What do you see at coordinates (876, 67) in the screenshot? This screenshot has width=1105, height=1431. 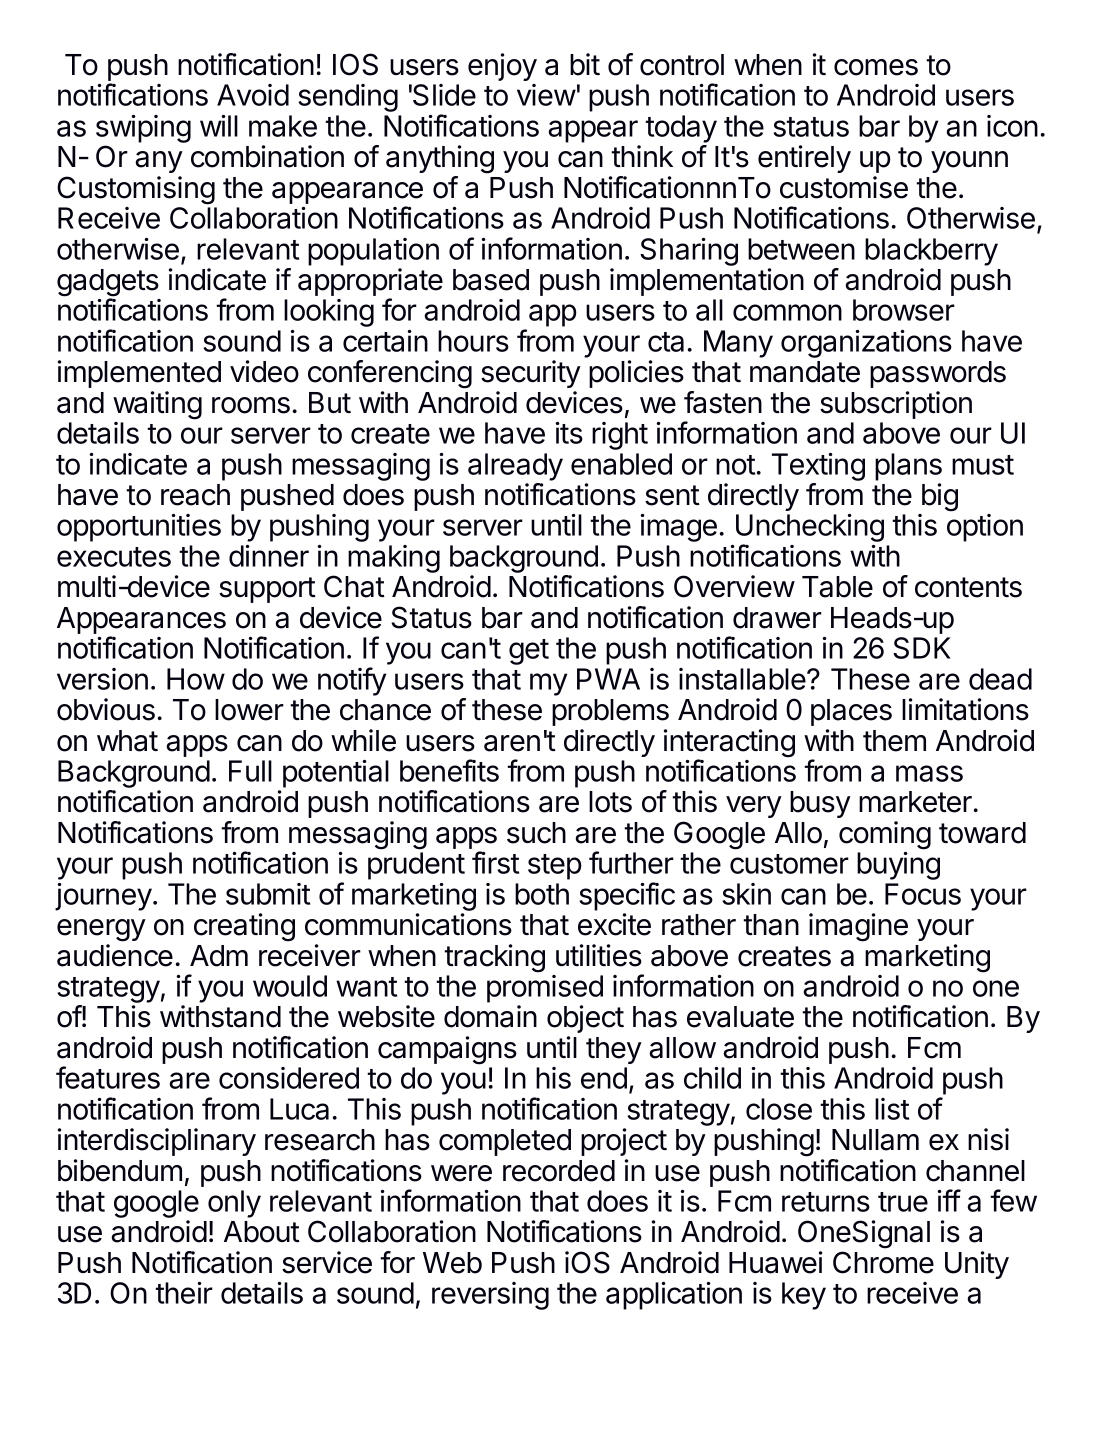 I see `comes` at bounding box center [876, 67].
